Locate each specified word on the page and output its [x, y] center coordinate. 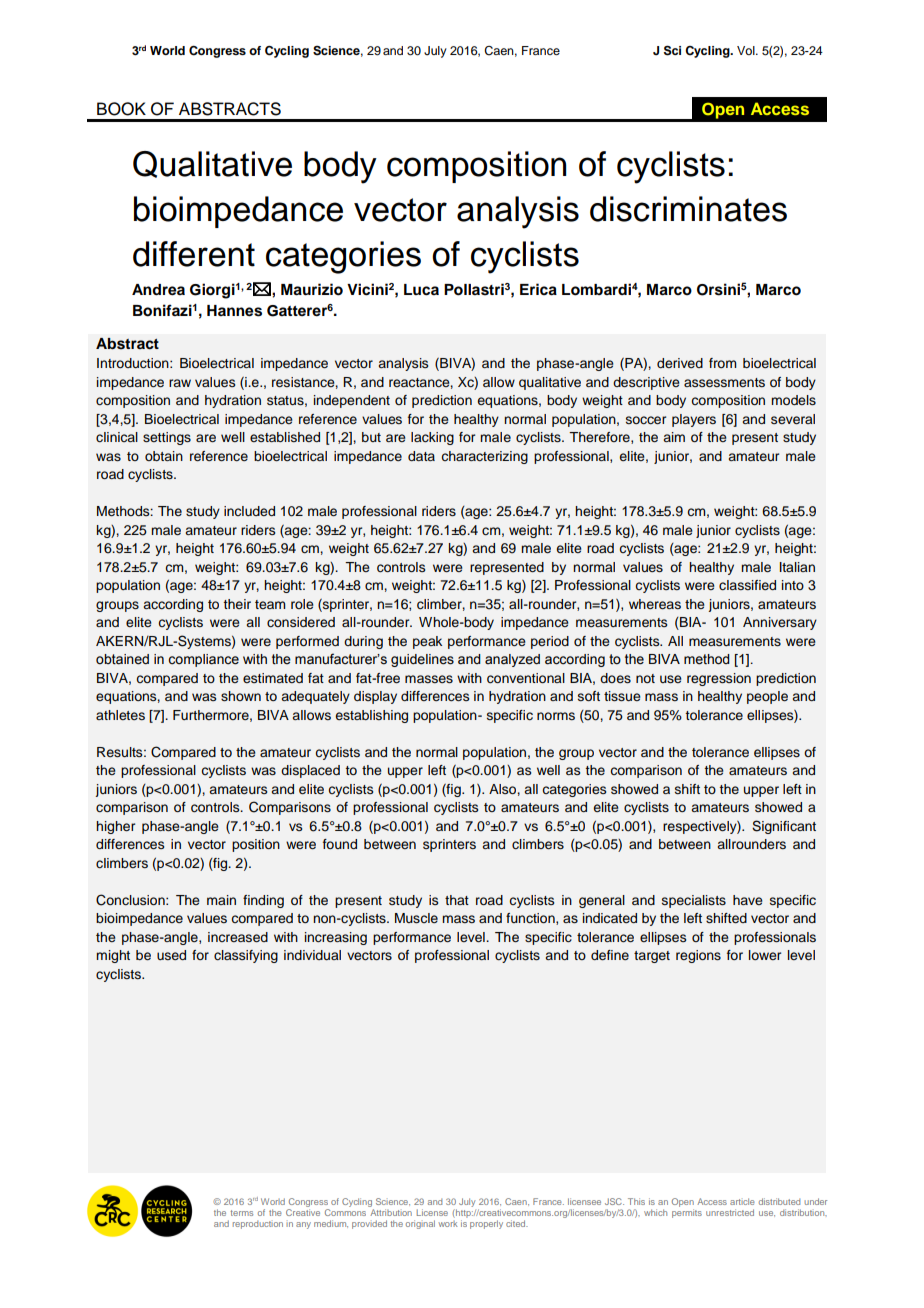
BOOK [121, 109]
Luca [421, 290]
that [457, 900]
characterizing [484, 457]
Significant [784, 827]
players [694, 420]
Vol [747, 50]
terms [241, 1213]
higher [115, 827]
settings [167, 438]
